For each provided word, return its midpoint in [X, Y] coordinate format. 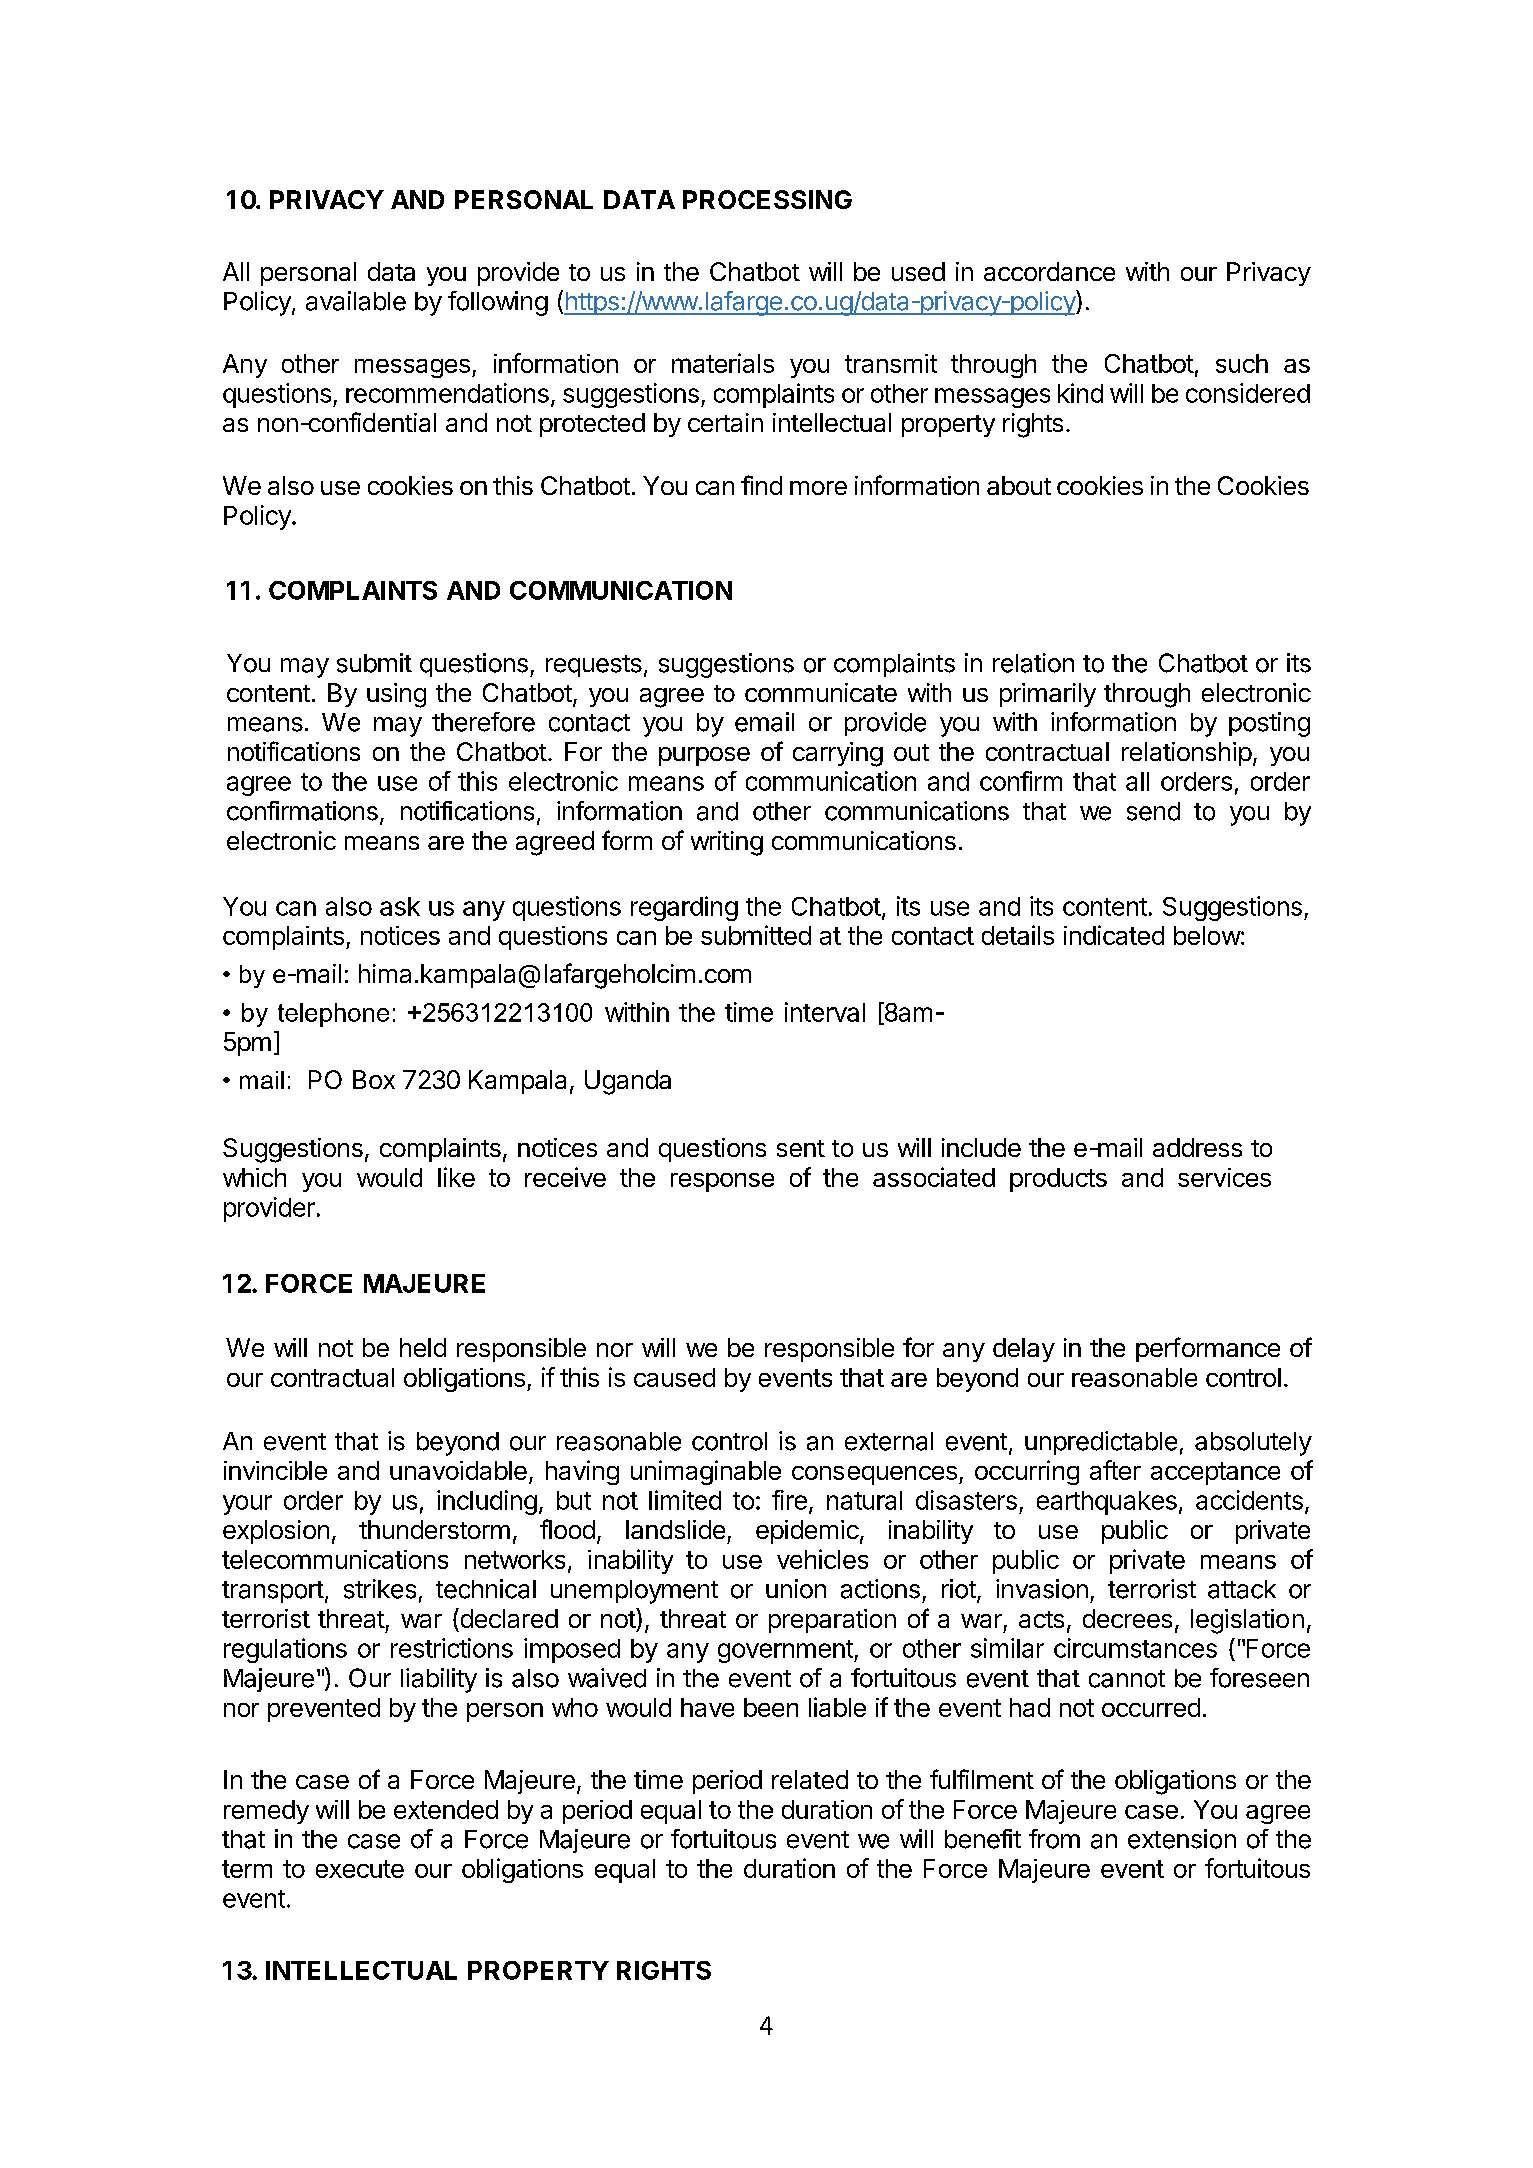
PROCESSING [767, 199]
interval [825, 1012]
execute [360, 1869]
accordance [1049, 271]
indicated [1114, 935]
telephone [333, 1015]
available [356, 301]
